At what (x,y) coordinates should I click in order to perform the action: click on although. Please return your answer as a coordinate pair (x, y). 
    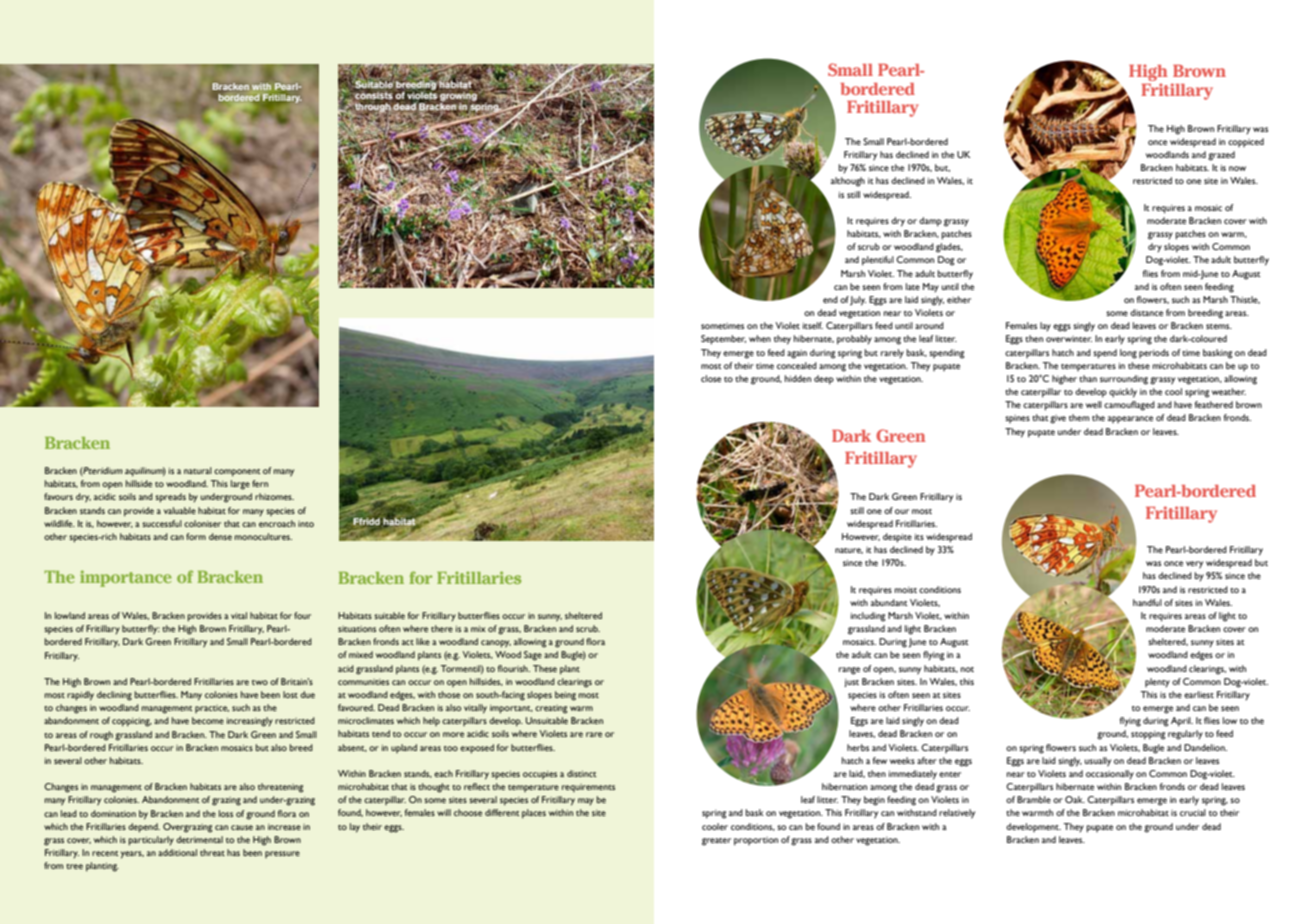
    Looking at the image, I should click on (848, 182).
